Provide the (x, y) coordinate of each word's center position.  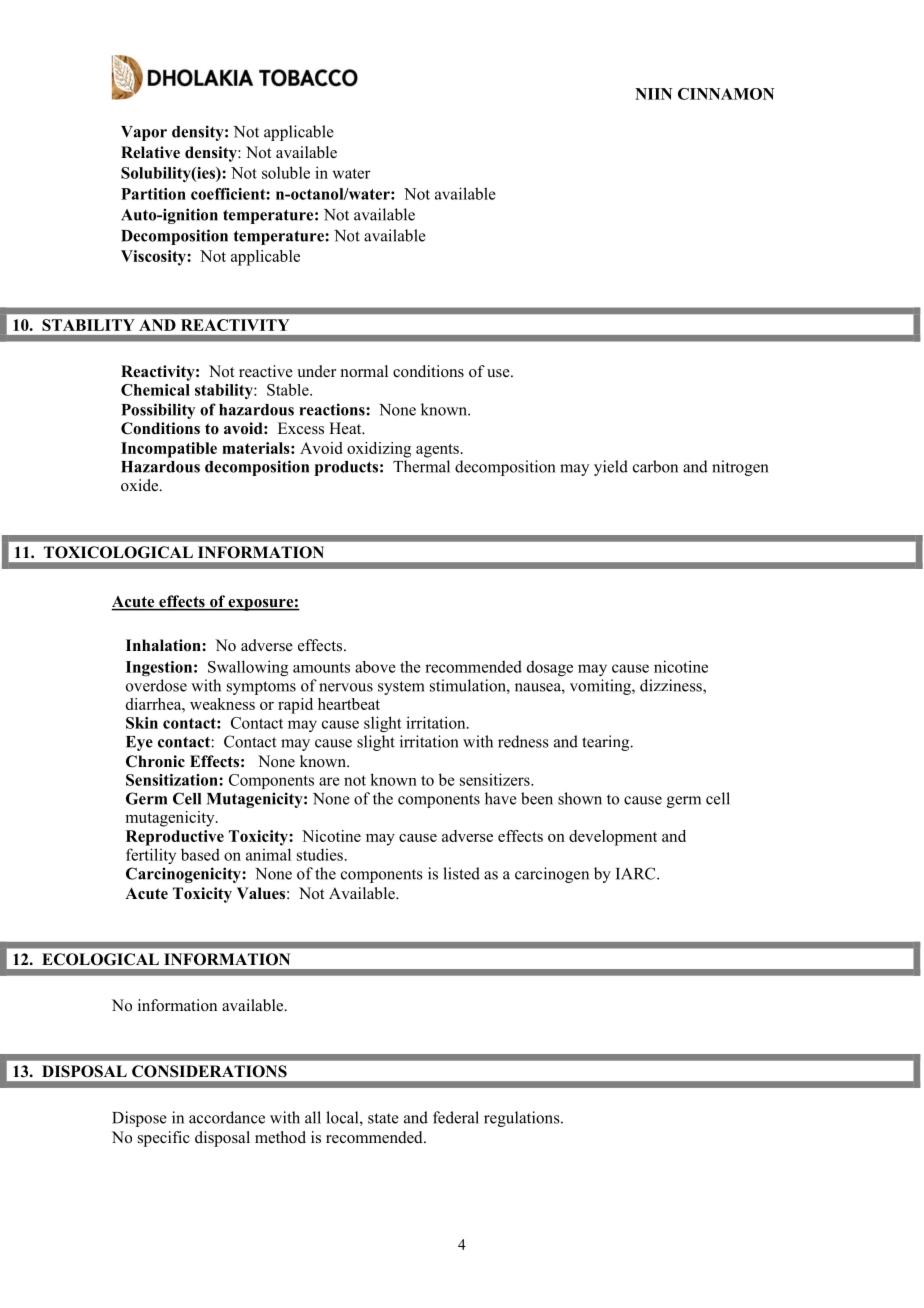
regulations (523, 1119)
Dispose (139, 1119)
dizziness (672, 686)
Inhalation (164, 645)
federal (456, 1117)
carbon (655, 466)
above (375, 667)
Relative (150, 152)
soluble (286, 172)
